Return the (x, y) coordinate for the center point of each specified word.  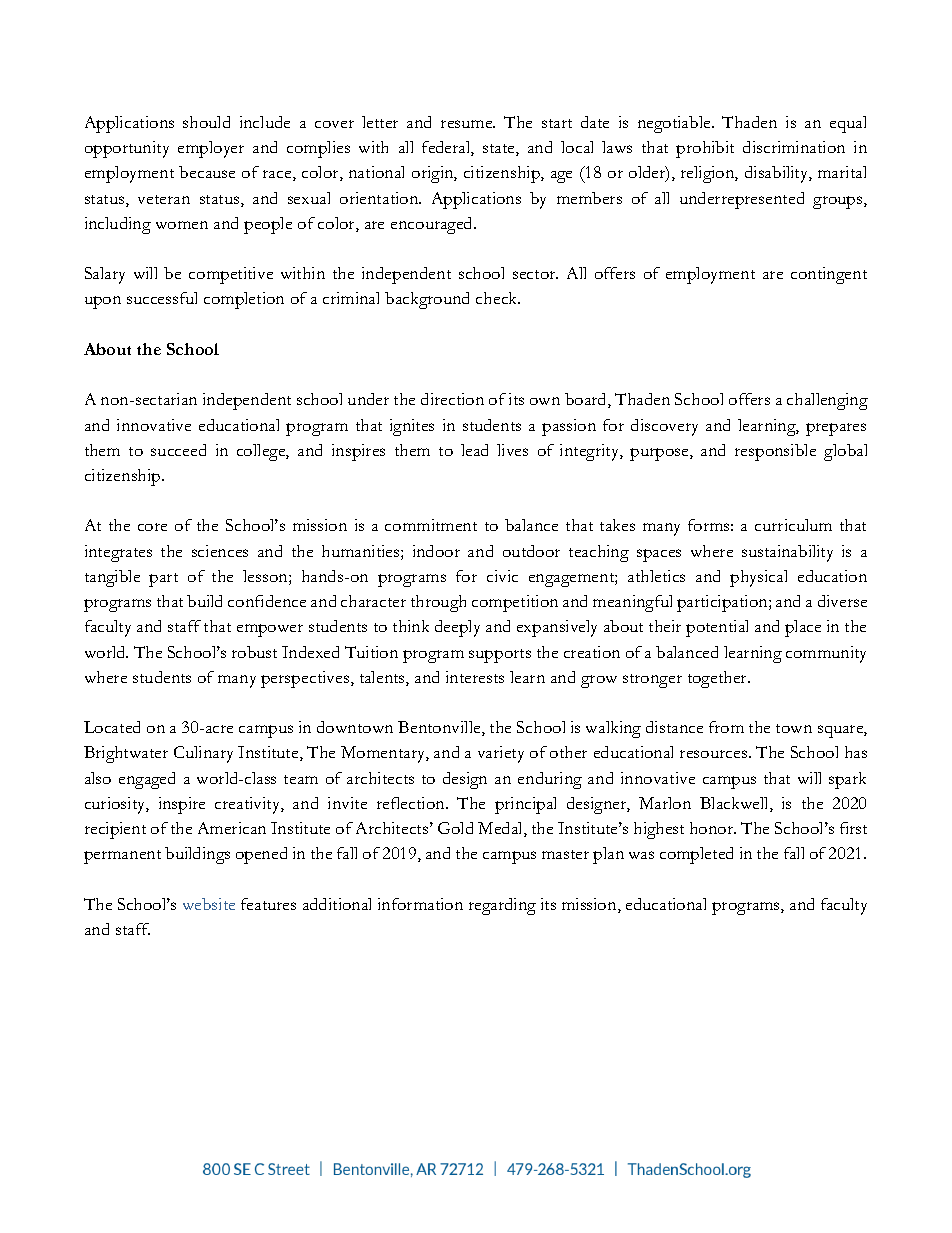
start (557, 123)
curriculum (793, 525)
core (152, 527)
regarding (502, 906)
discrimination (794, 147)
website (209, 904)
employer (211, 149)
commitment (431, 525)
